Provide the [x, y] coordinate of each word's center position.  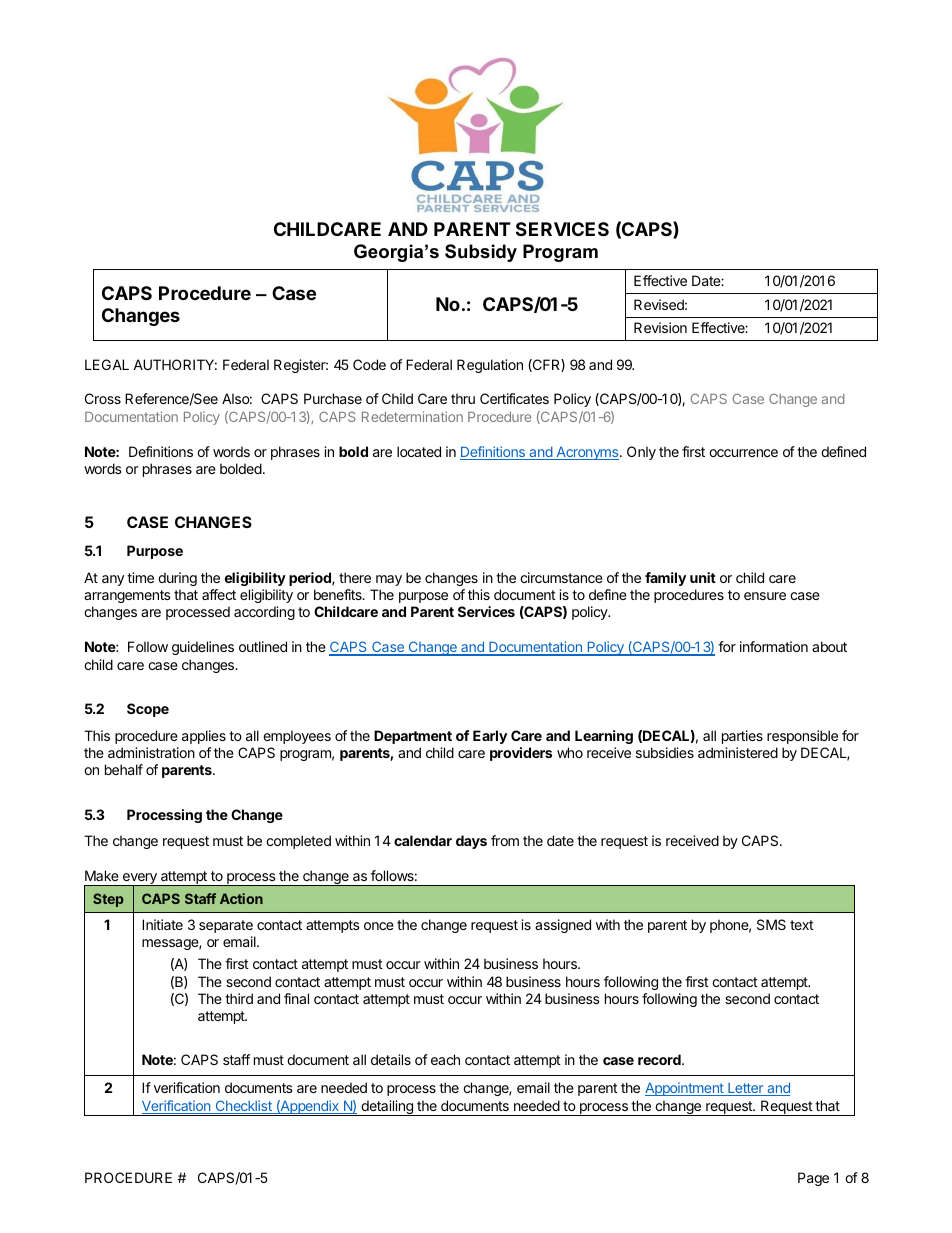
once [379, 926]
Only [641, 453]
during [177, 579]
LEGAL [107, 364]
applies [204, 737]
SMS [771, 924]
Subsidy [481, 253]
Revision [660, 327]
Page [813, 1179]
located [419, 451]
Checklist [243, 1107]
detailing [387, 1108]
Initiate [162, 924]
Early [490, 737]
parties [742, 737]
